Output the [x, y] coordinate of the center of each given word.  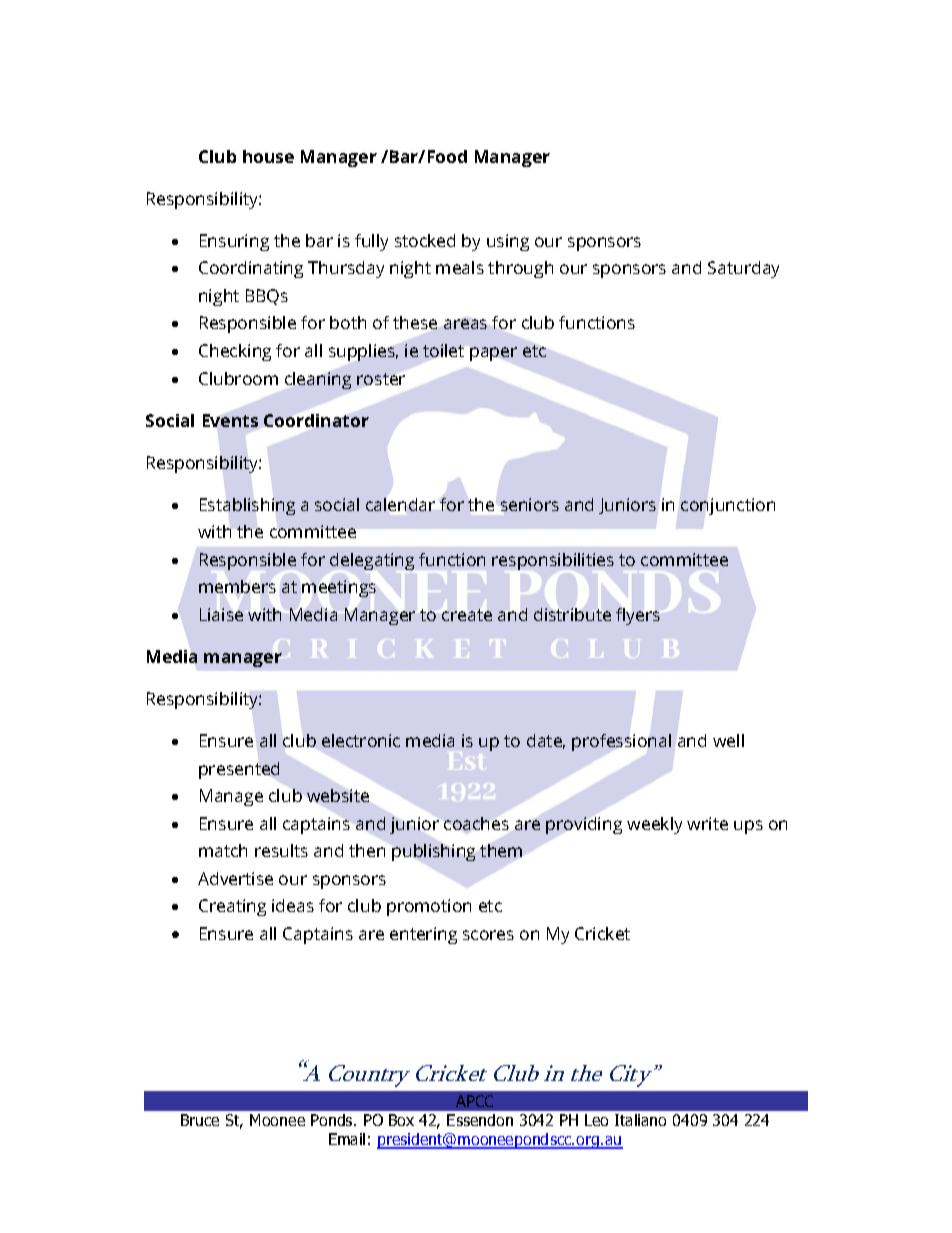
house [268, 156]
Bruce [200, 1120]
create [467, 615]
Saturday [743, 269]
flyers [638, 616]
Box [401, 1120]
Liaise [221, 614]
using [508, 242]
